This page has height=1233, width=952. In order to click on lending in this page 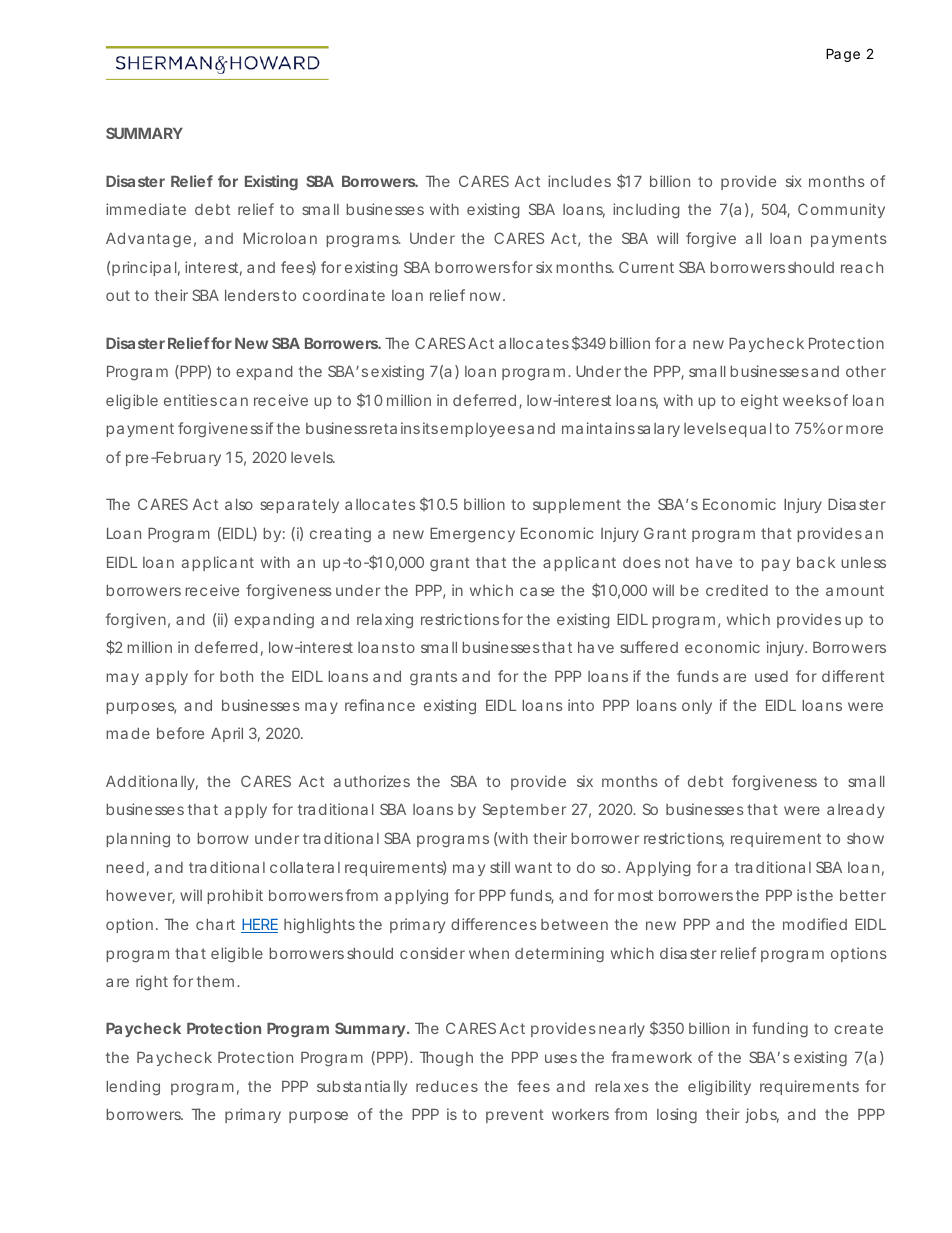, I will do `click(133, 1088)`.
